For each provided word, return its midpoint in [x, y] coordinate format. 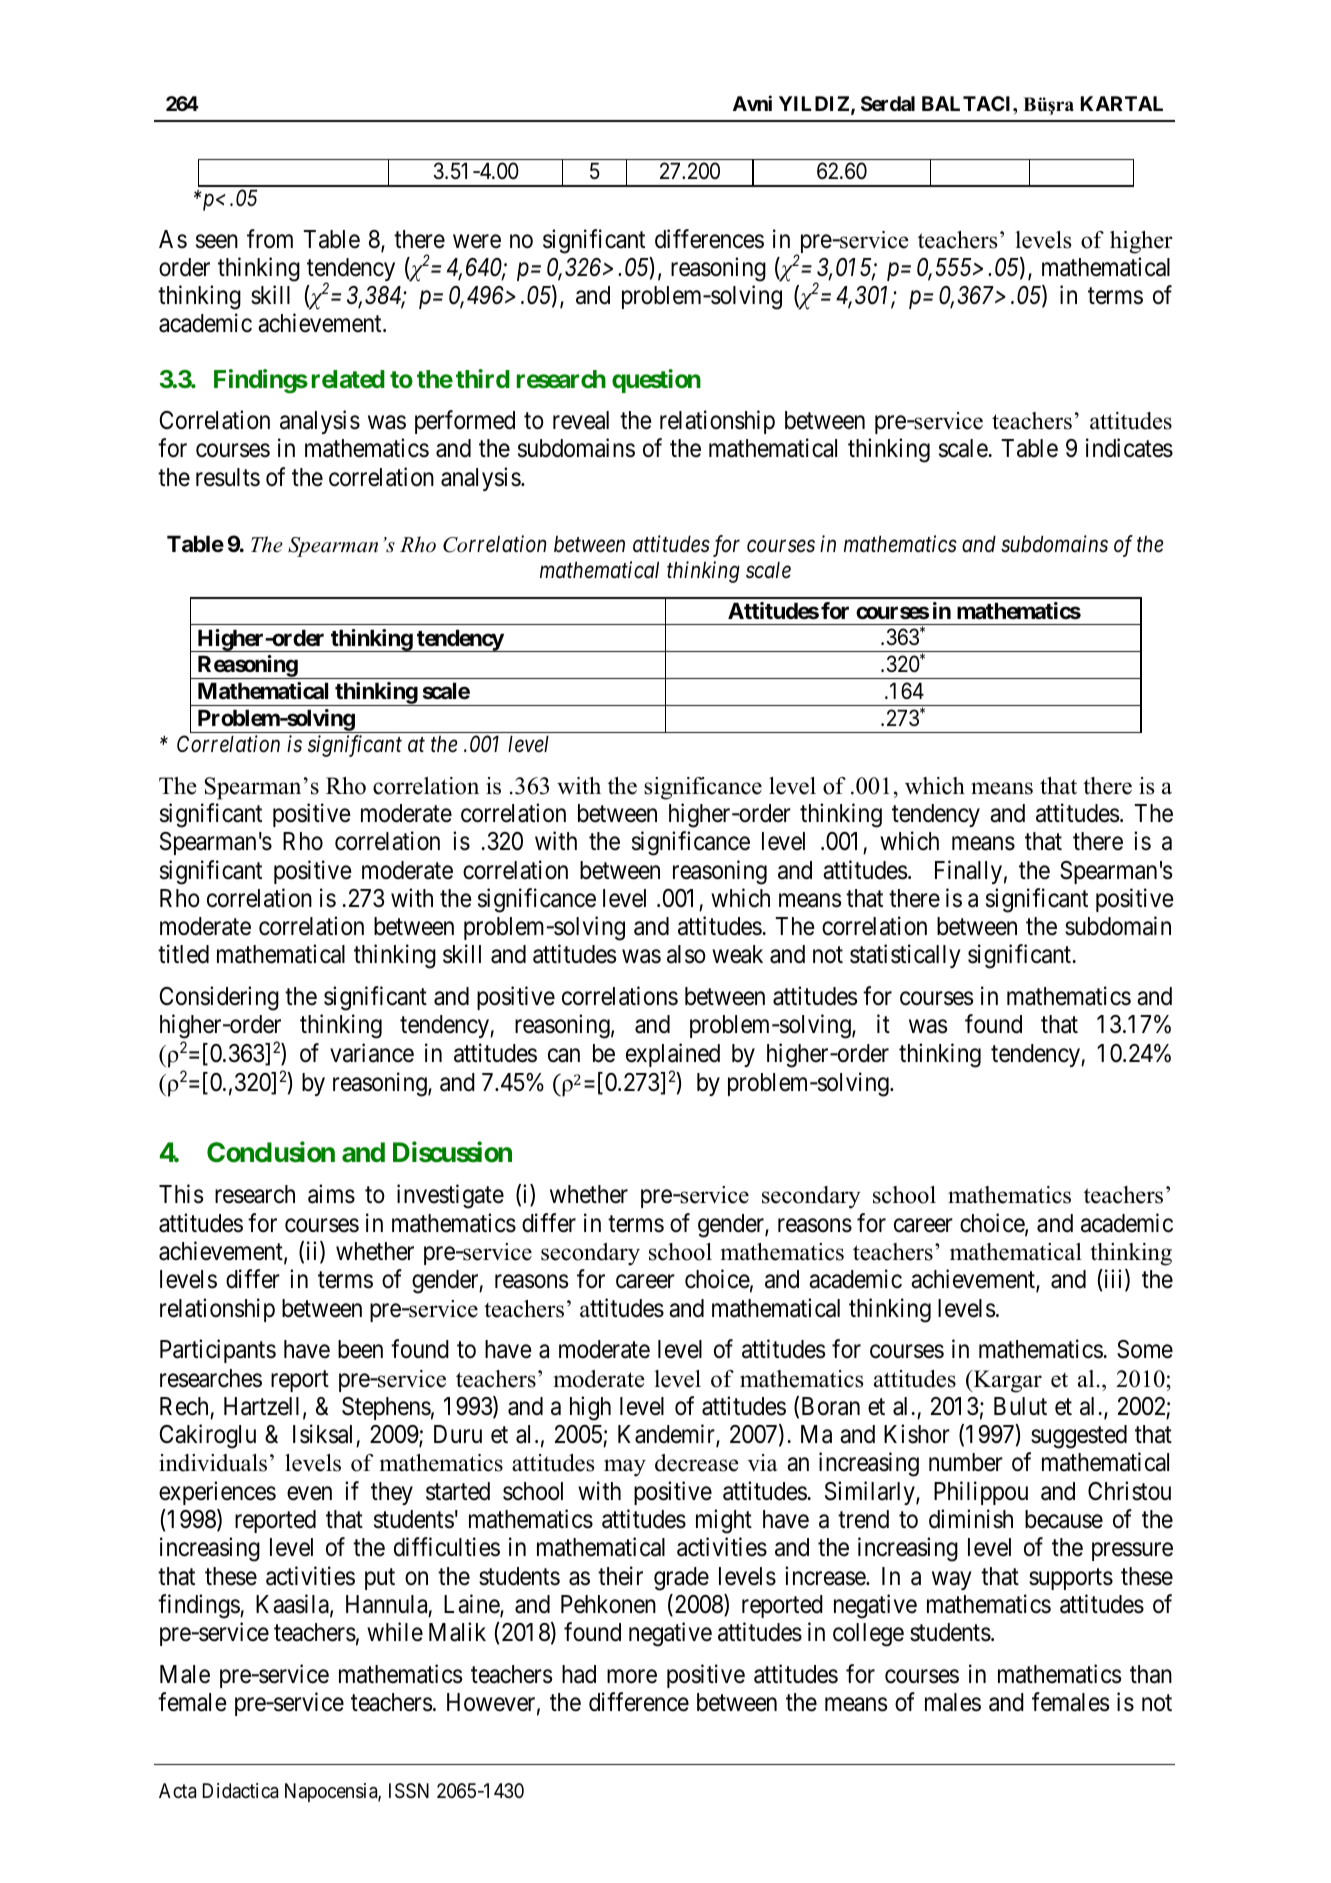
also [686, 954]
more [632, 1677]
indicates [1129, 448]
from [270, 239]
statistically [905, 956]
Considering [219, 998]
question [656, 381]
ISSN [409, 1791]
